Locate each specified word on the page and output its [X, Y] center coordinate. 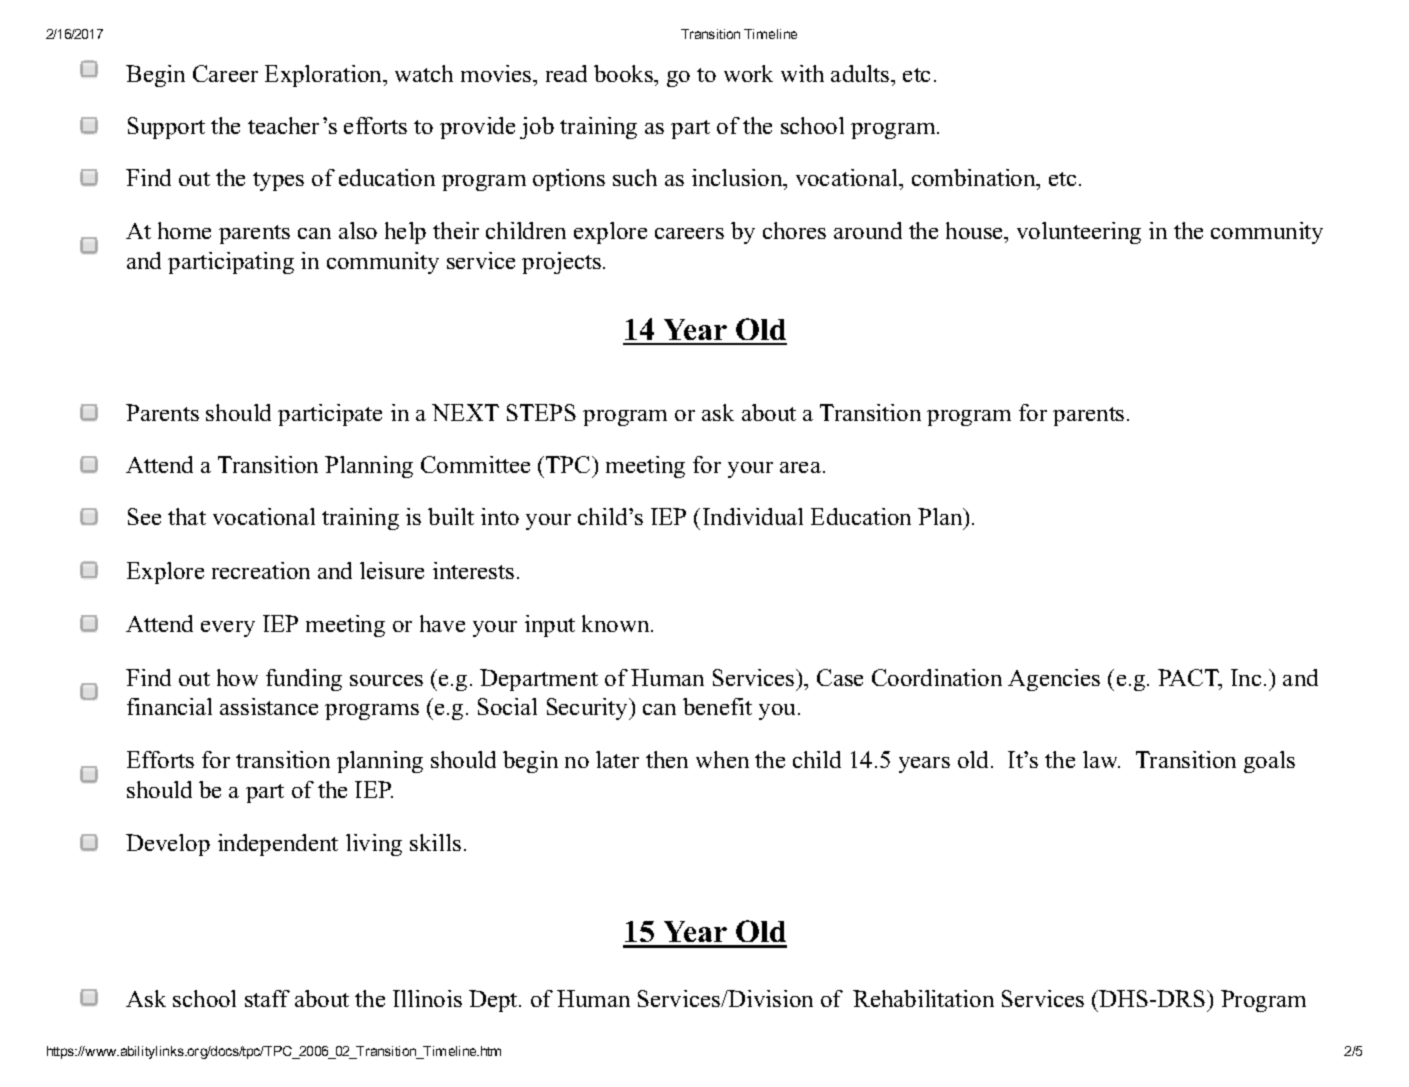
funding [304, 680]
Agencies [1054, 680]
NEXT [465, 412]
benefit [717, 706]
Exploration [325, 76]
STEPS [541, 412]
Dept [494, 1001]
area [802, 467]
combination [975, 177]
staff [267, 998]
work [748, 73]
